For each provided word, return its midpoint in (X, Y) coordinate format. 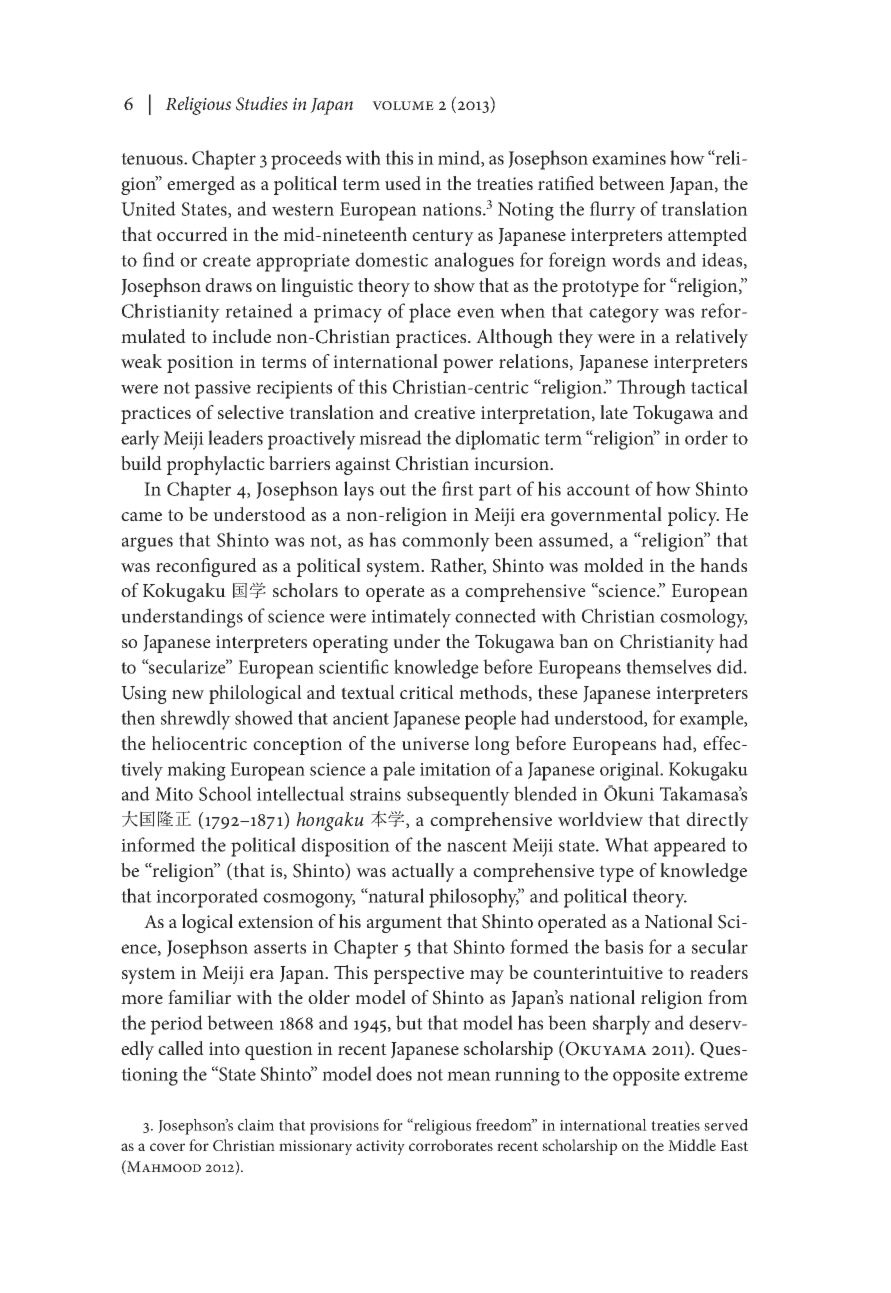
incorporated (207, 898)
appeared (690, 847)
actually (423, 872)
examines (629, 158)
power (468, 366)
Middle (692, 1145)
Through (651, 389)
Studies (262, 103)
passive (223, 390)
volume (403, 105)
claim (256, 1125)
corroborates (451, 1145)
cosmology (703, 618)
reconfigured (206, 567)
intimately (411, 618)
